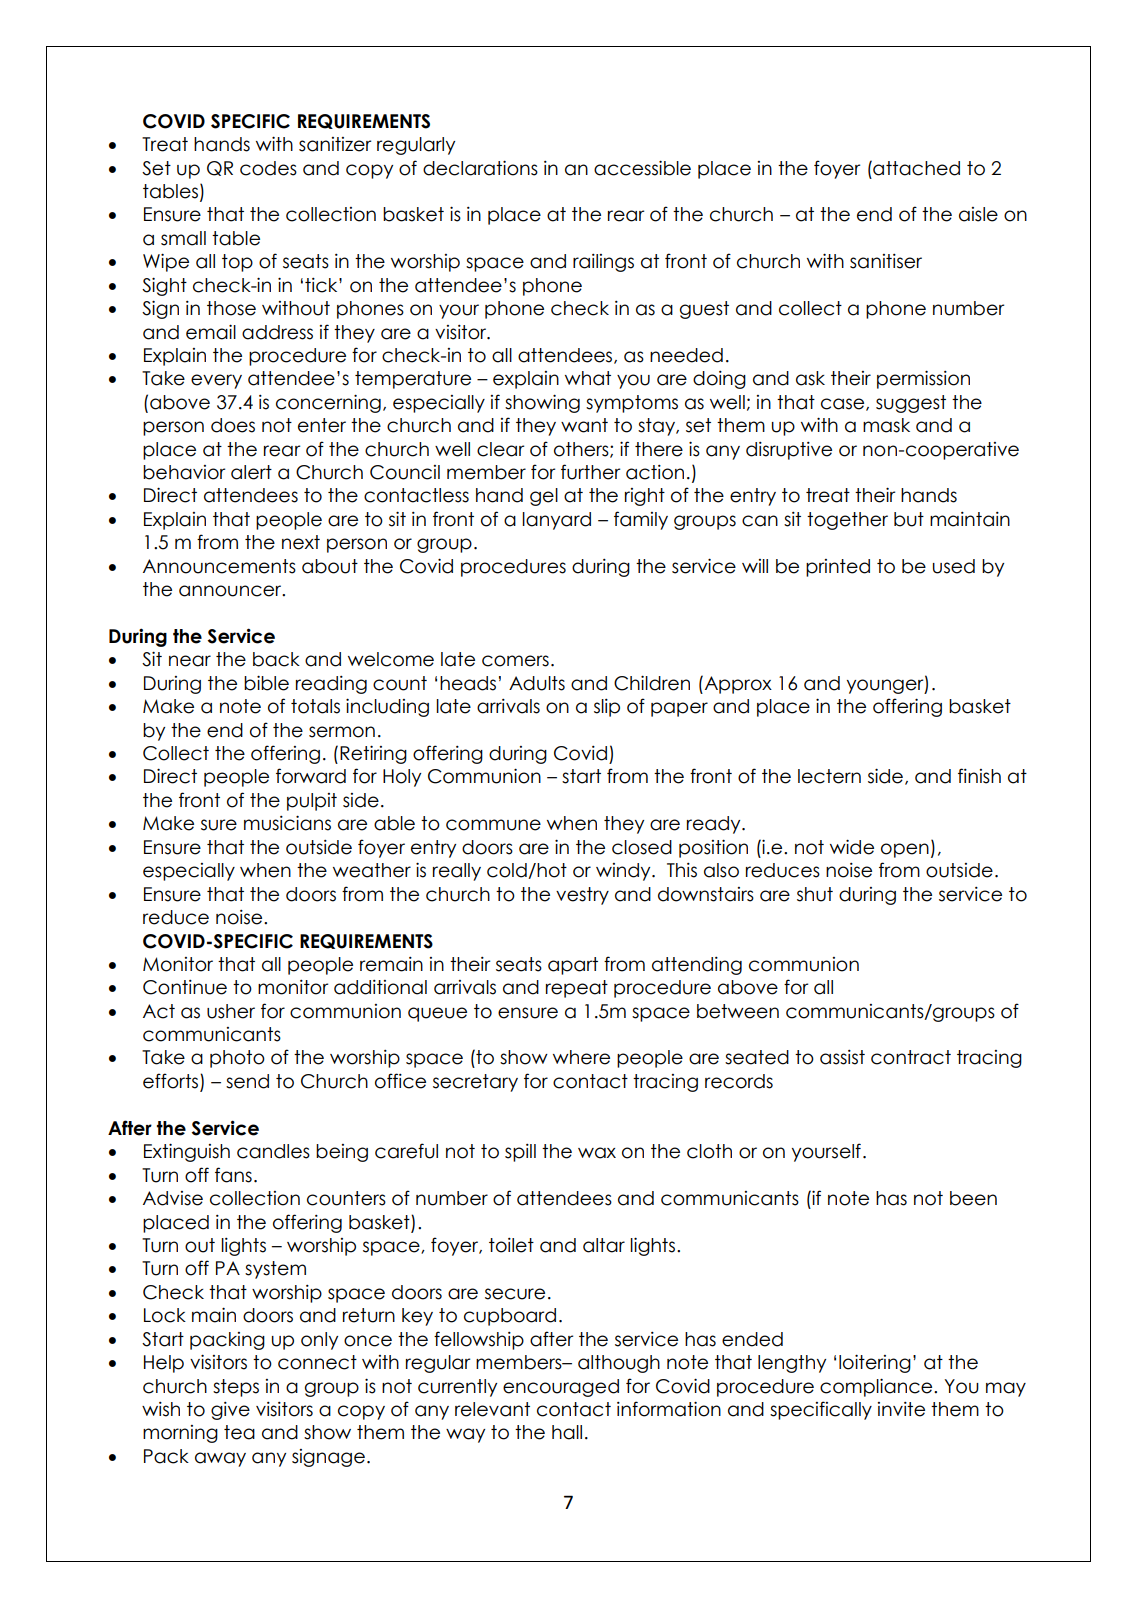 The width and height of the screenshot is (1137, 1608). I want to click on accessible, so click(642, 168).
